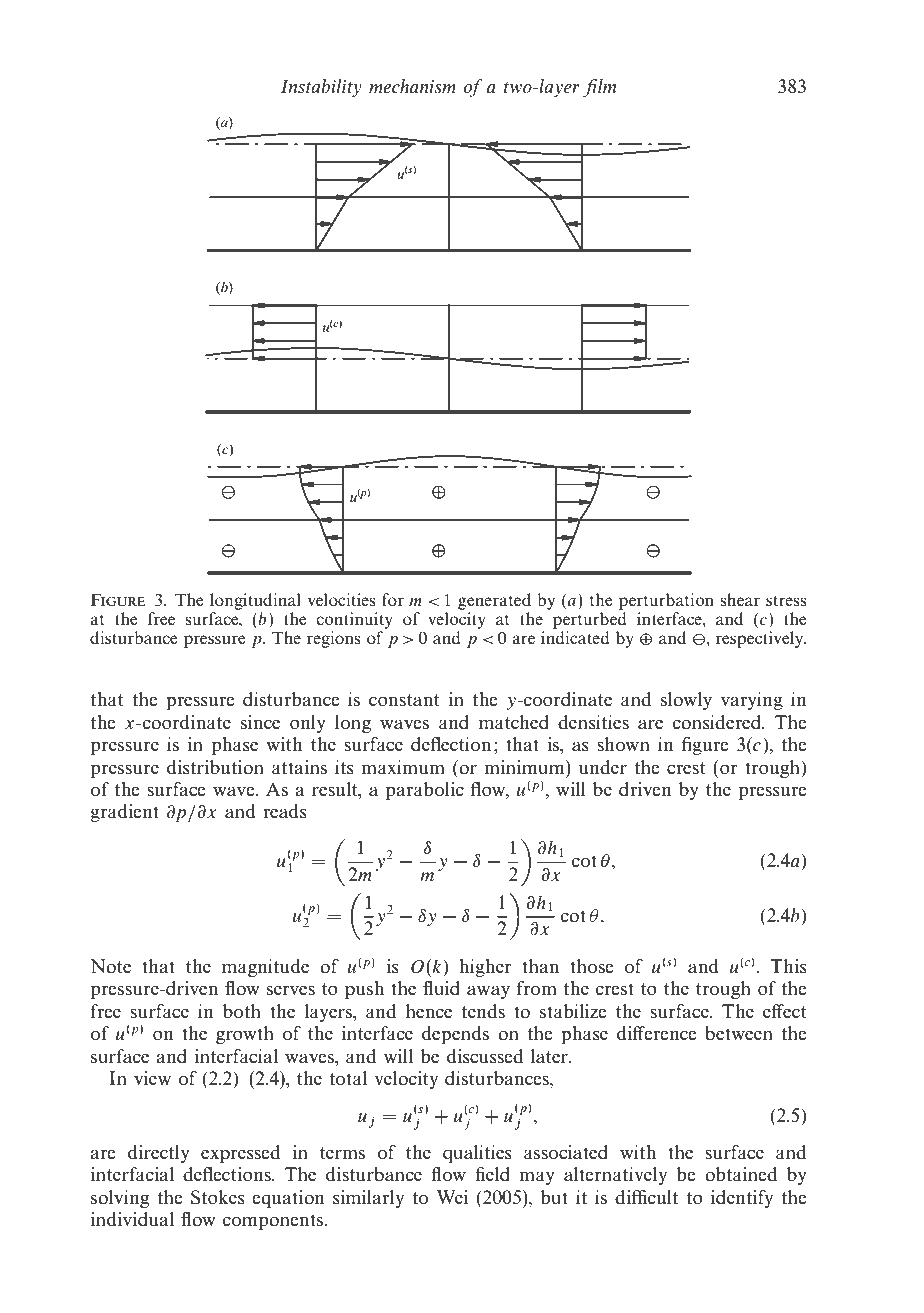 This image has height=1313, width=924. Describe the element at coordinates (485, 968) in the image. I see `higher` at that location.
